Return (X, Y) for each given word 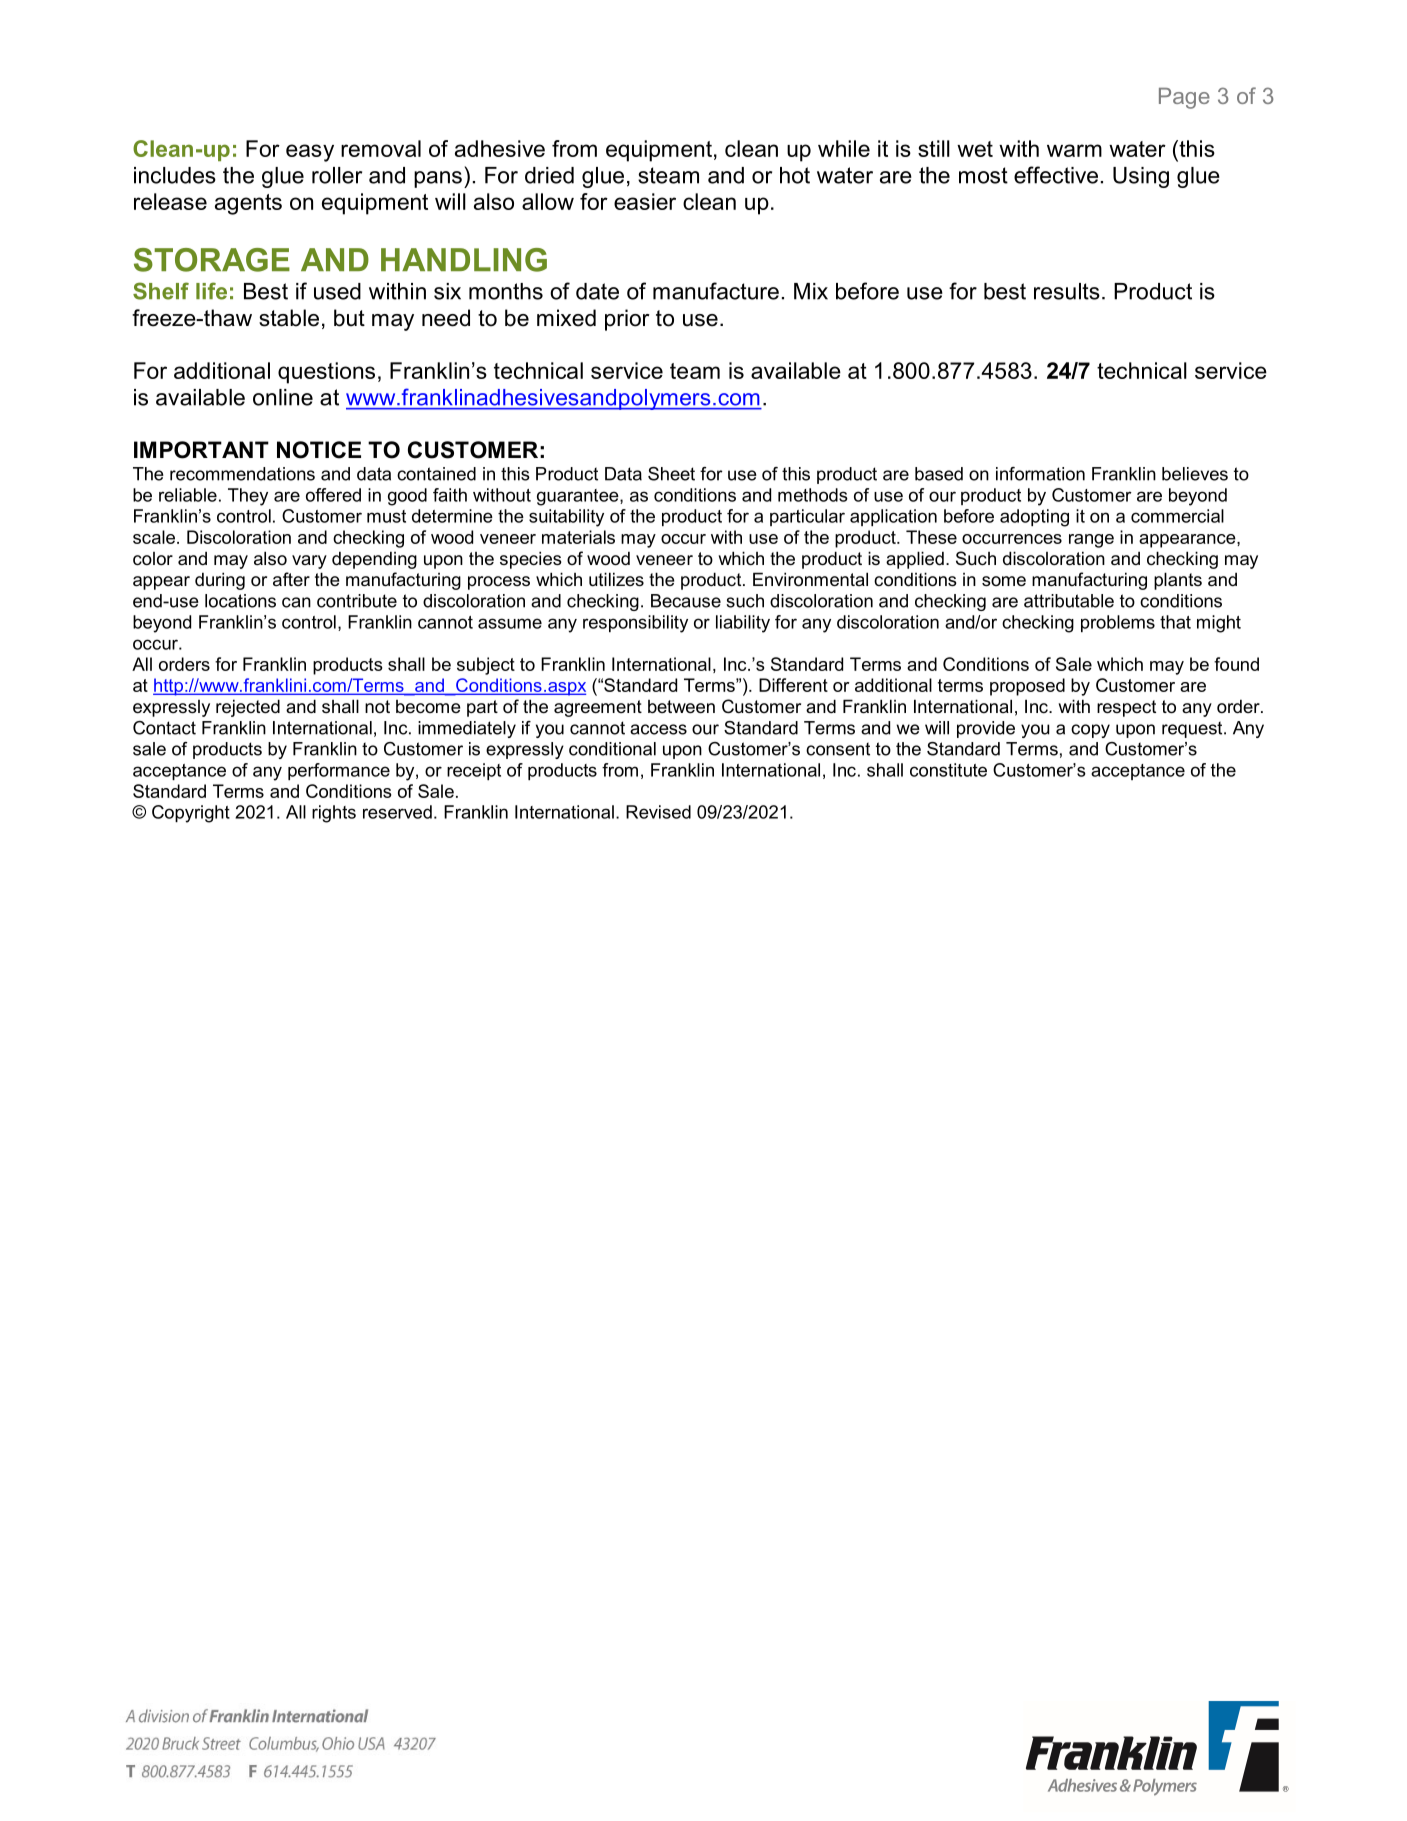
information (1040, 474)
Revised (658, 812)
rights (334, 814)
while (844, 148)
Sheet (671, 474)
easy (310, 153)
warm (1074, 150)
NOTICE (319, 450)
